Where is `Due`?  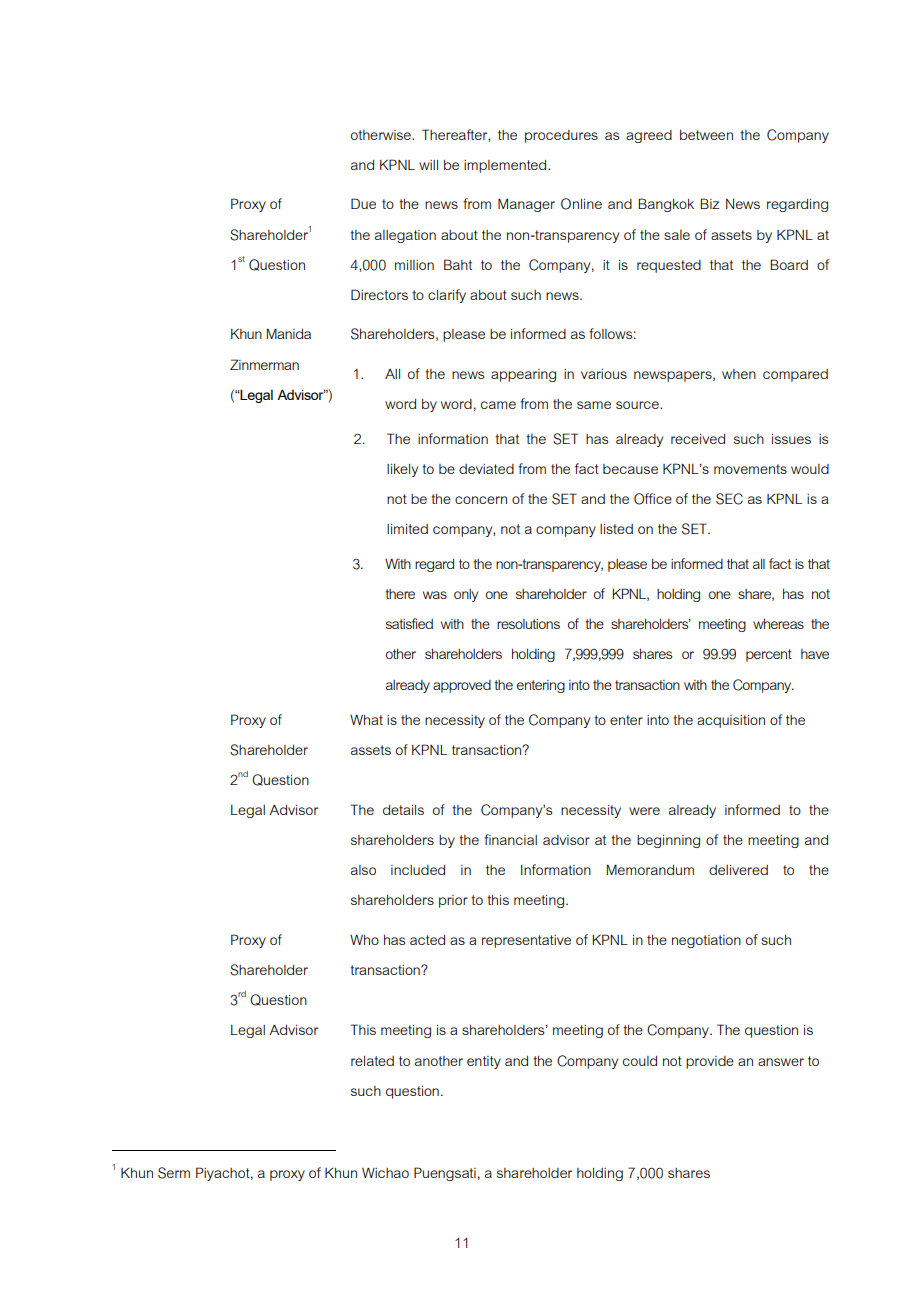
Due is located at coordinates (363, 203).
